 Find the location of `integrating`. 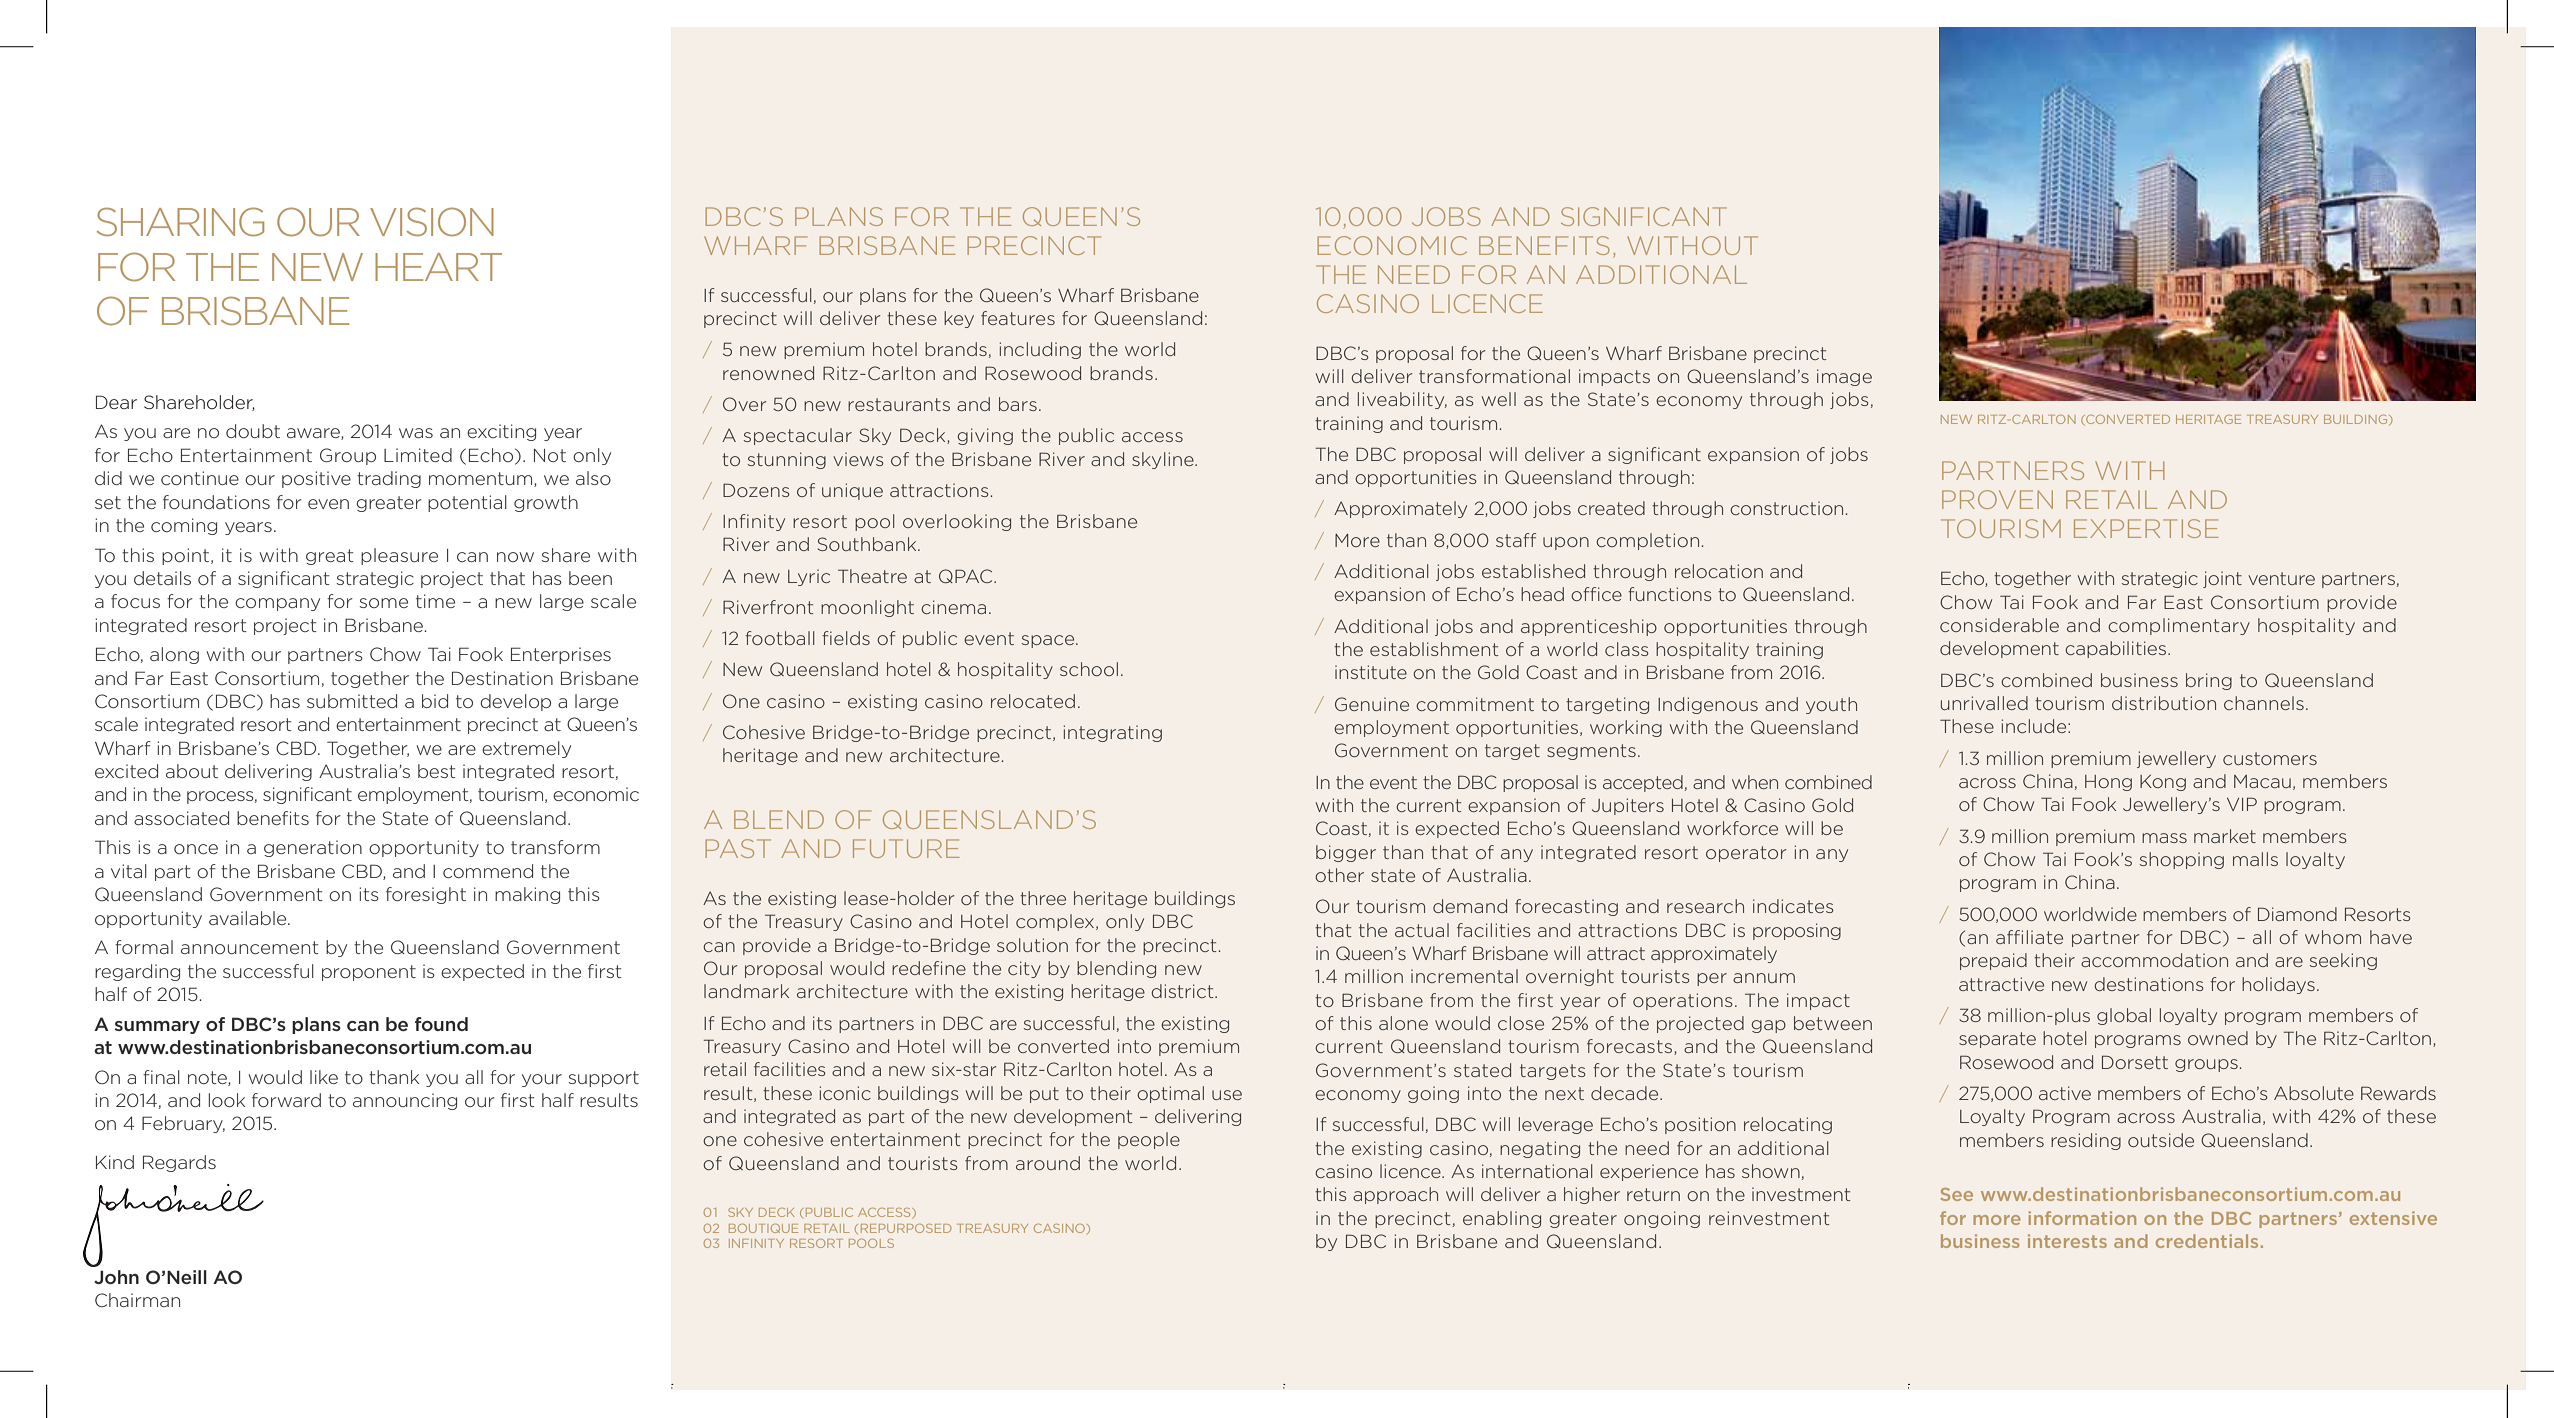

integrating is located at coordinates (1112, 733).
